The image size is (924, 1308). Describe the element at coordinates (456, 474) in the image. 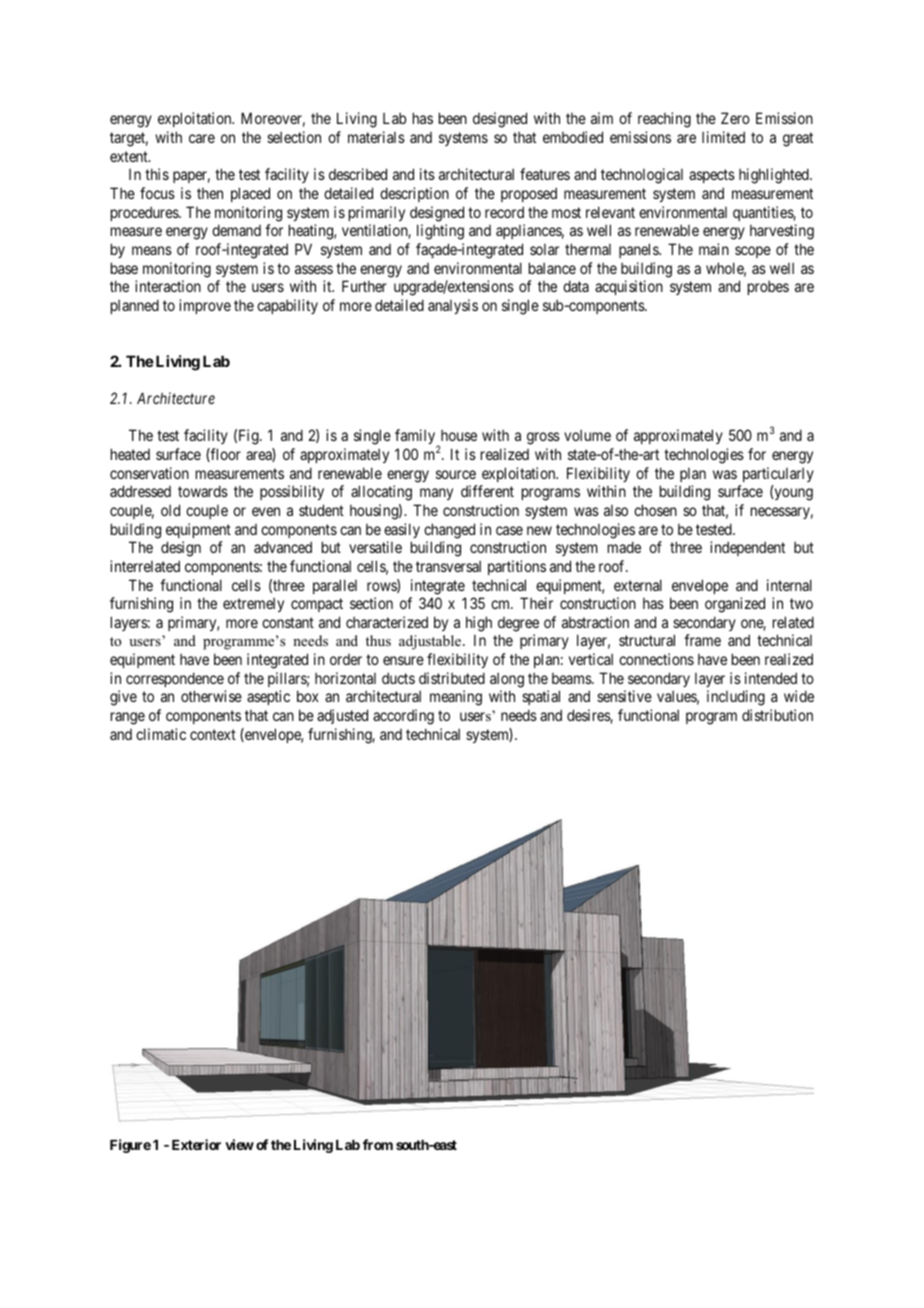

I see `source` at that location.
